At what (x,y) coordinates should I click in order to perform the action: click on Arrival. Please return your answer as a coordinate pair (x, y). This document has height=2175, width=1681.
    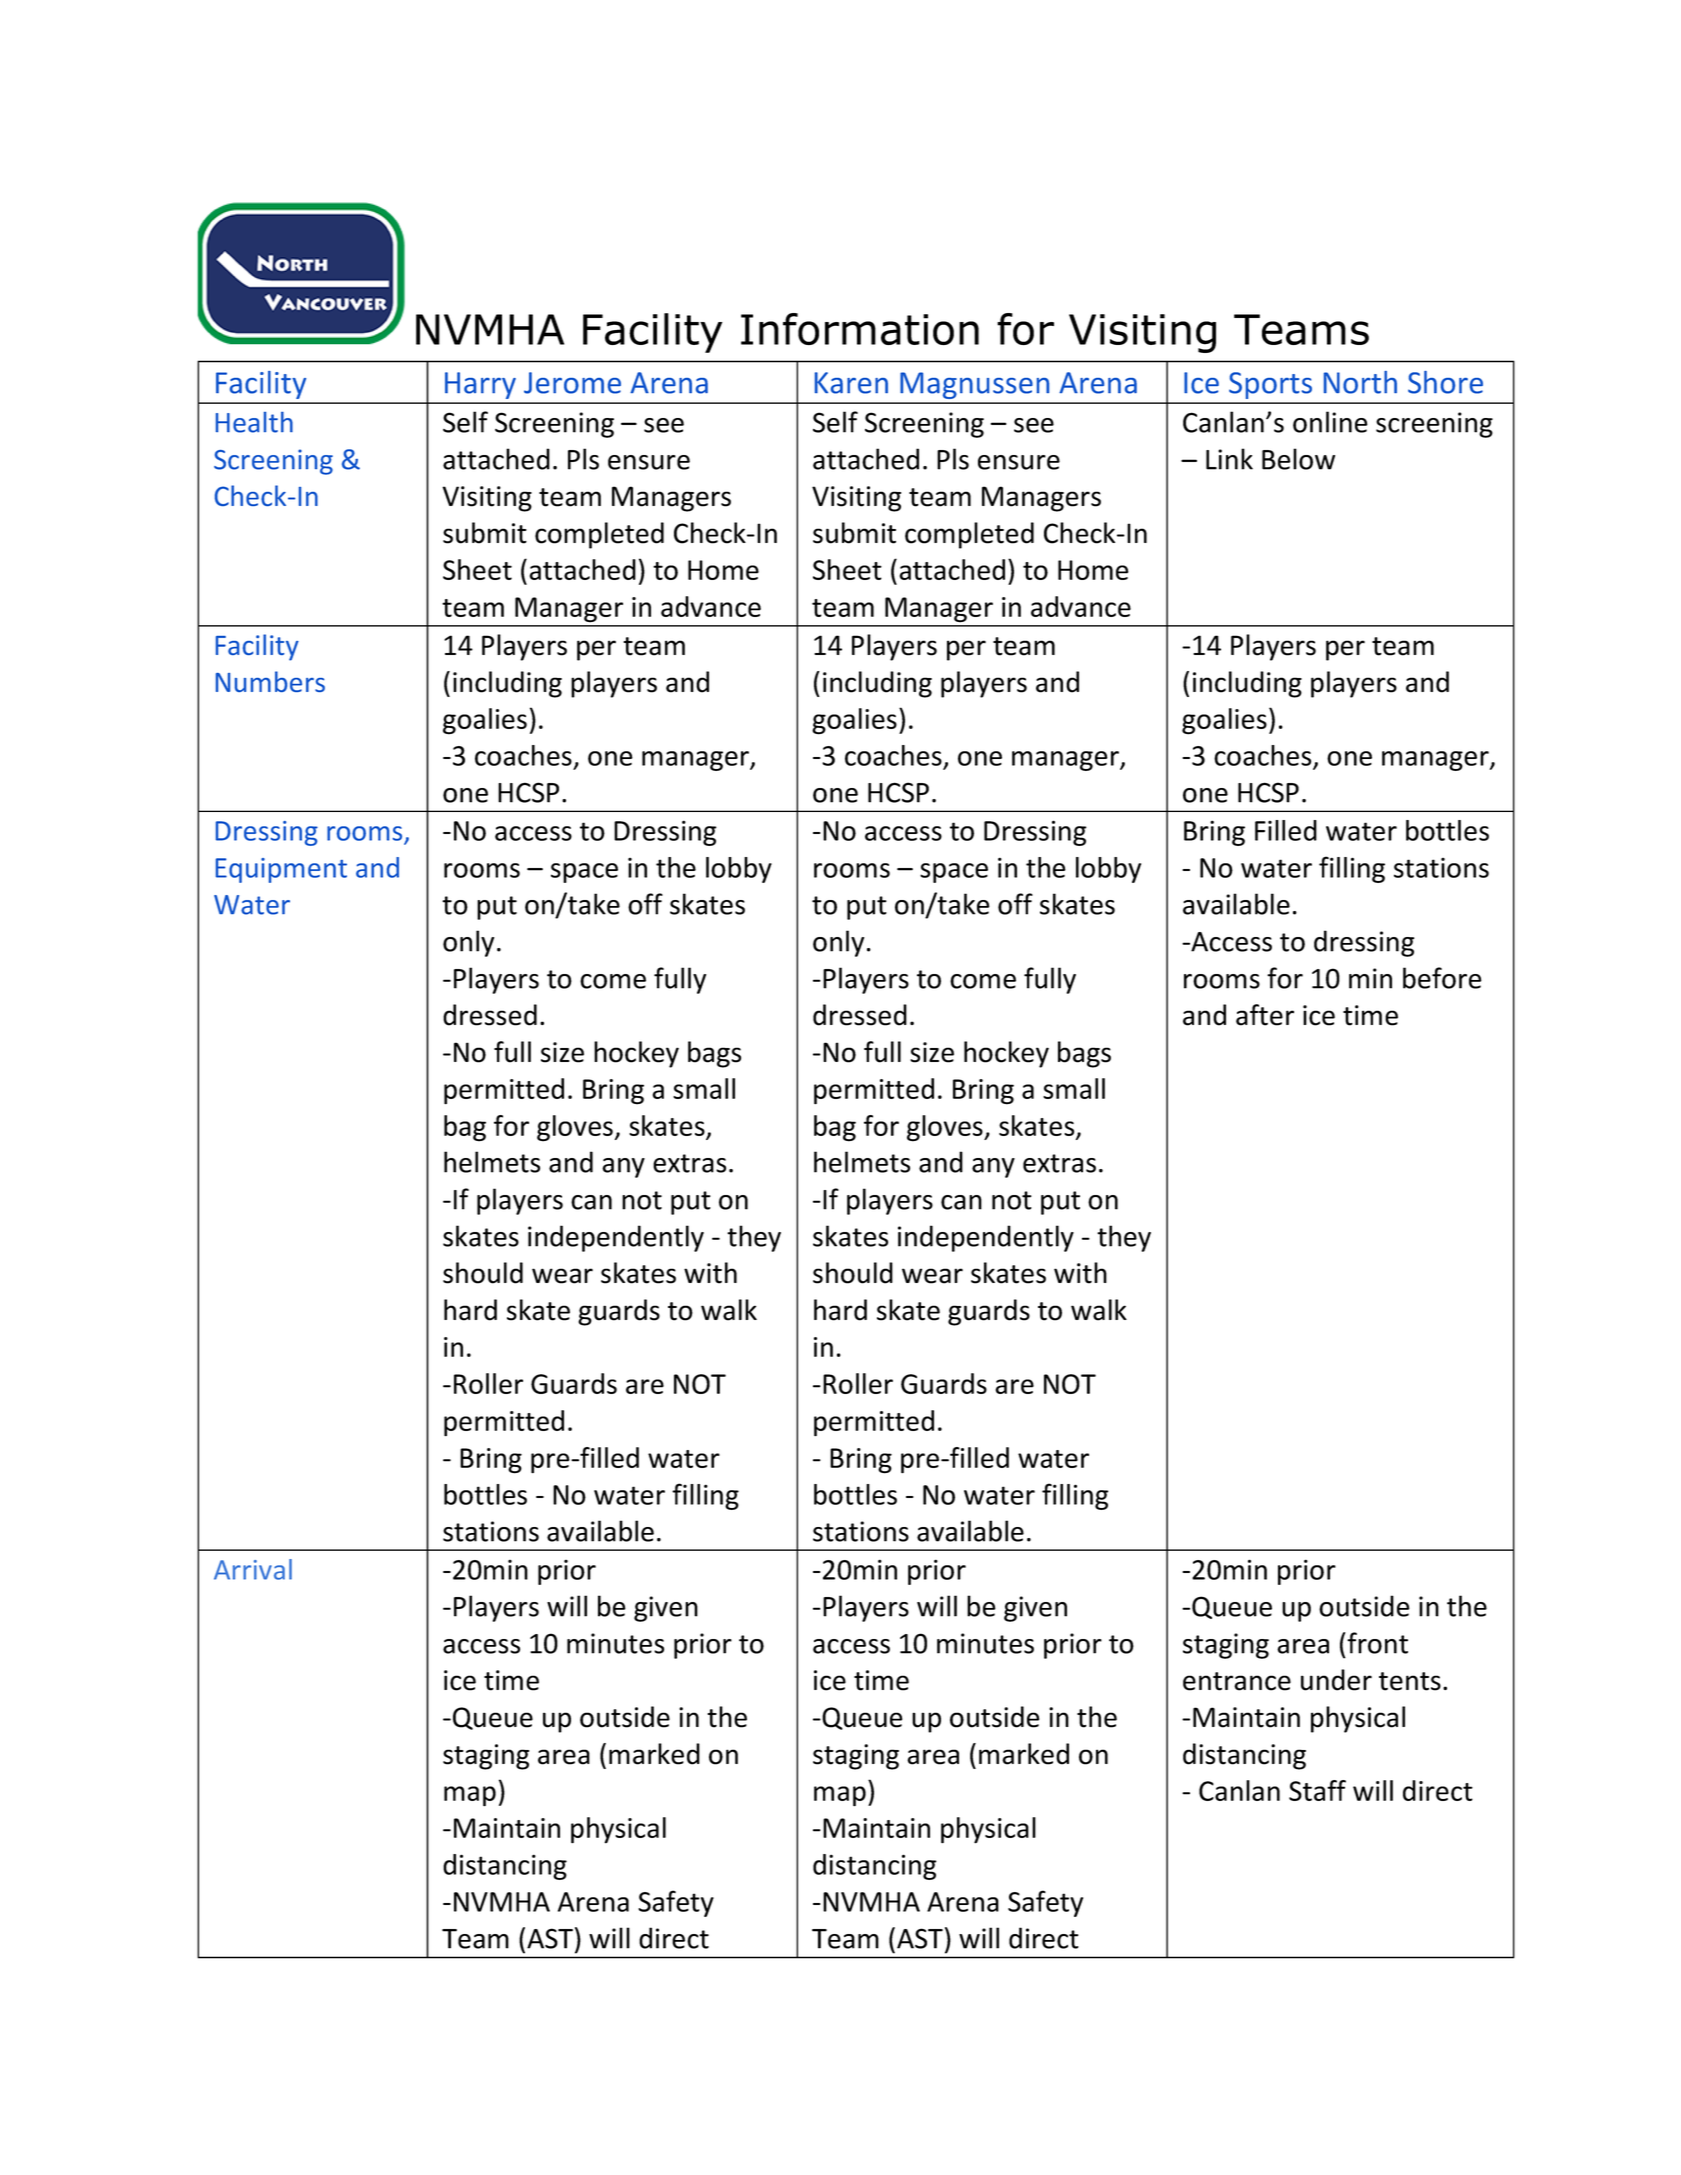
    Looking at the image, I should click on (253, 1569).
